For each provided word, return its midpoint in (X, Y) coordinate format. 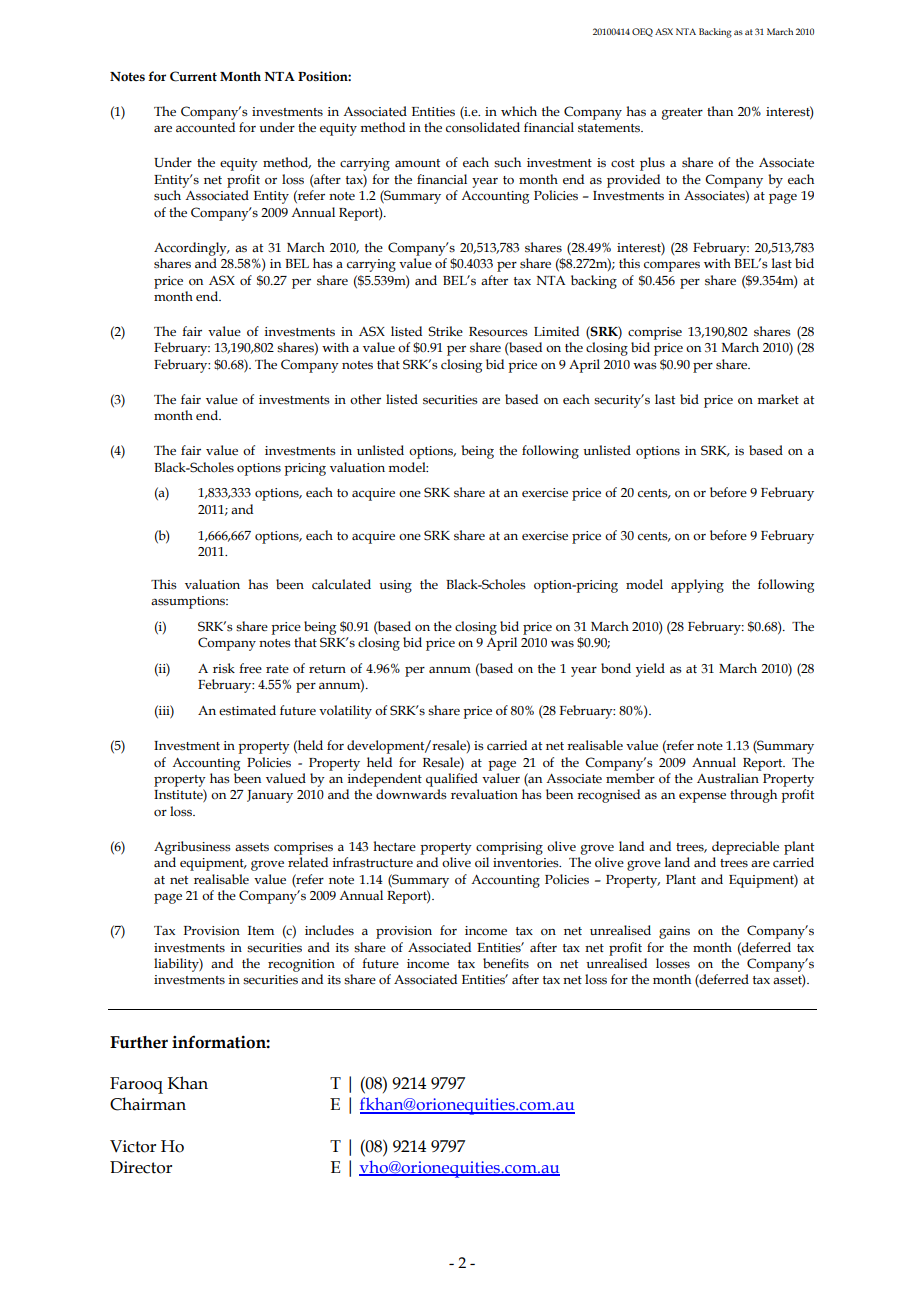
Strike (445, 331)
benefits (506, 963)
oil (482, 862)
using (395, 586)
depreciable (745, 848)
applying (697, 586)
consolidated (483, 127)
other (365, 399)
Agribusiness (192, 848)
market (778, 399)
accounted (205, 127)
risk (224, 668)
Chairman (148, 1104)
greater (682, 114)
